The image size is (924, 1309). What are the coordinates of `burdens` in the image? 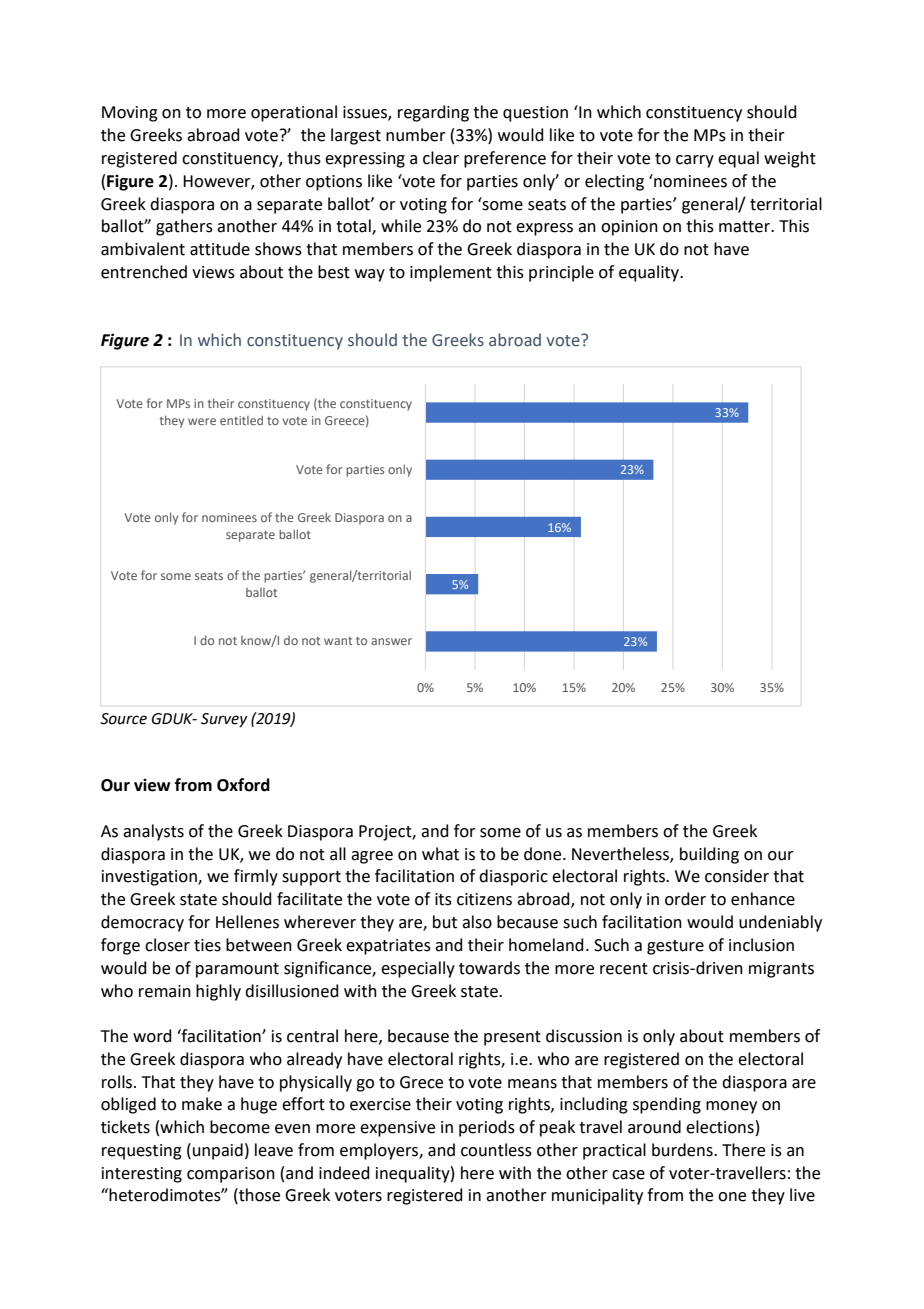 It's located at (683, 1150).
